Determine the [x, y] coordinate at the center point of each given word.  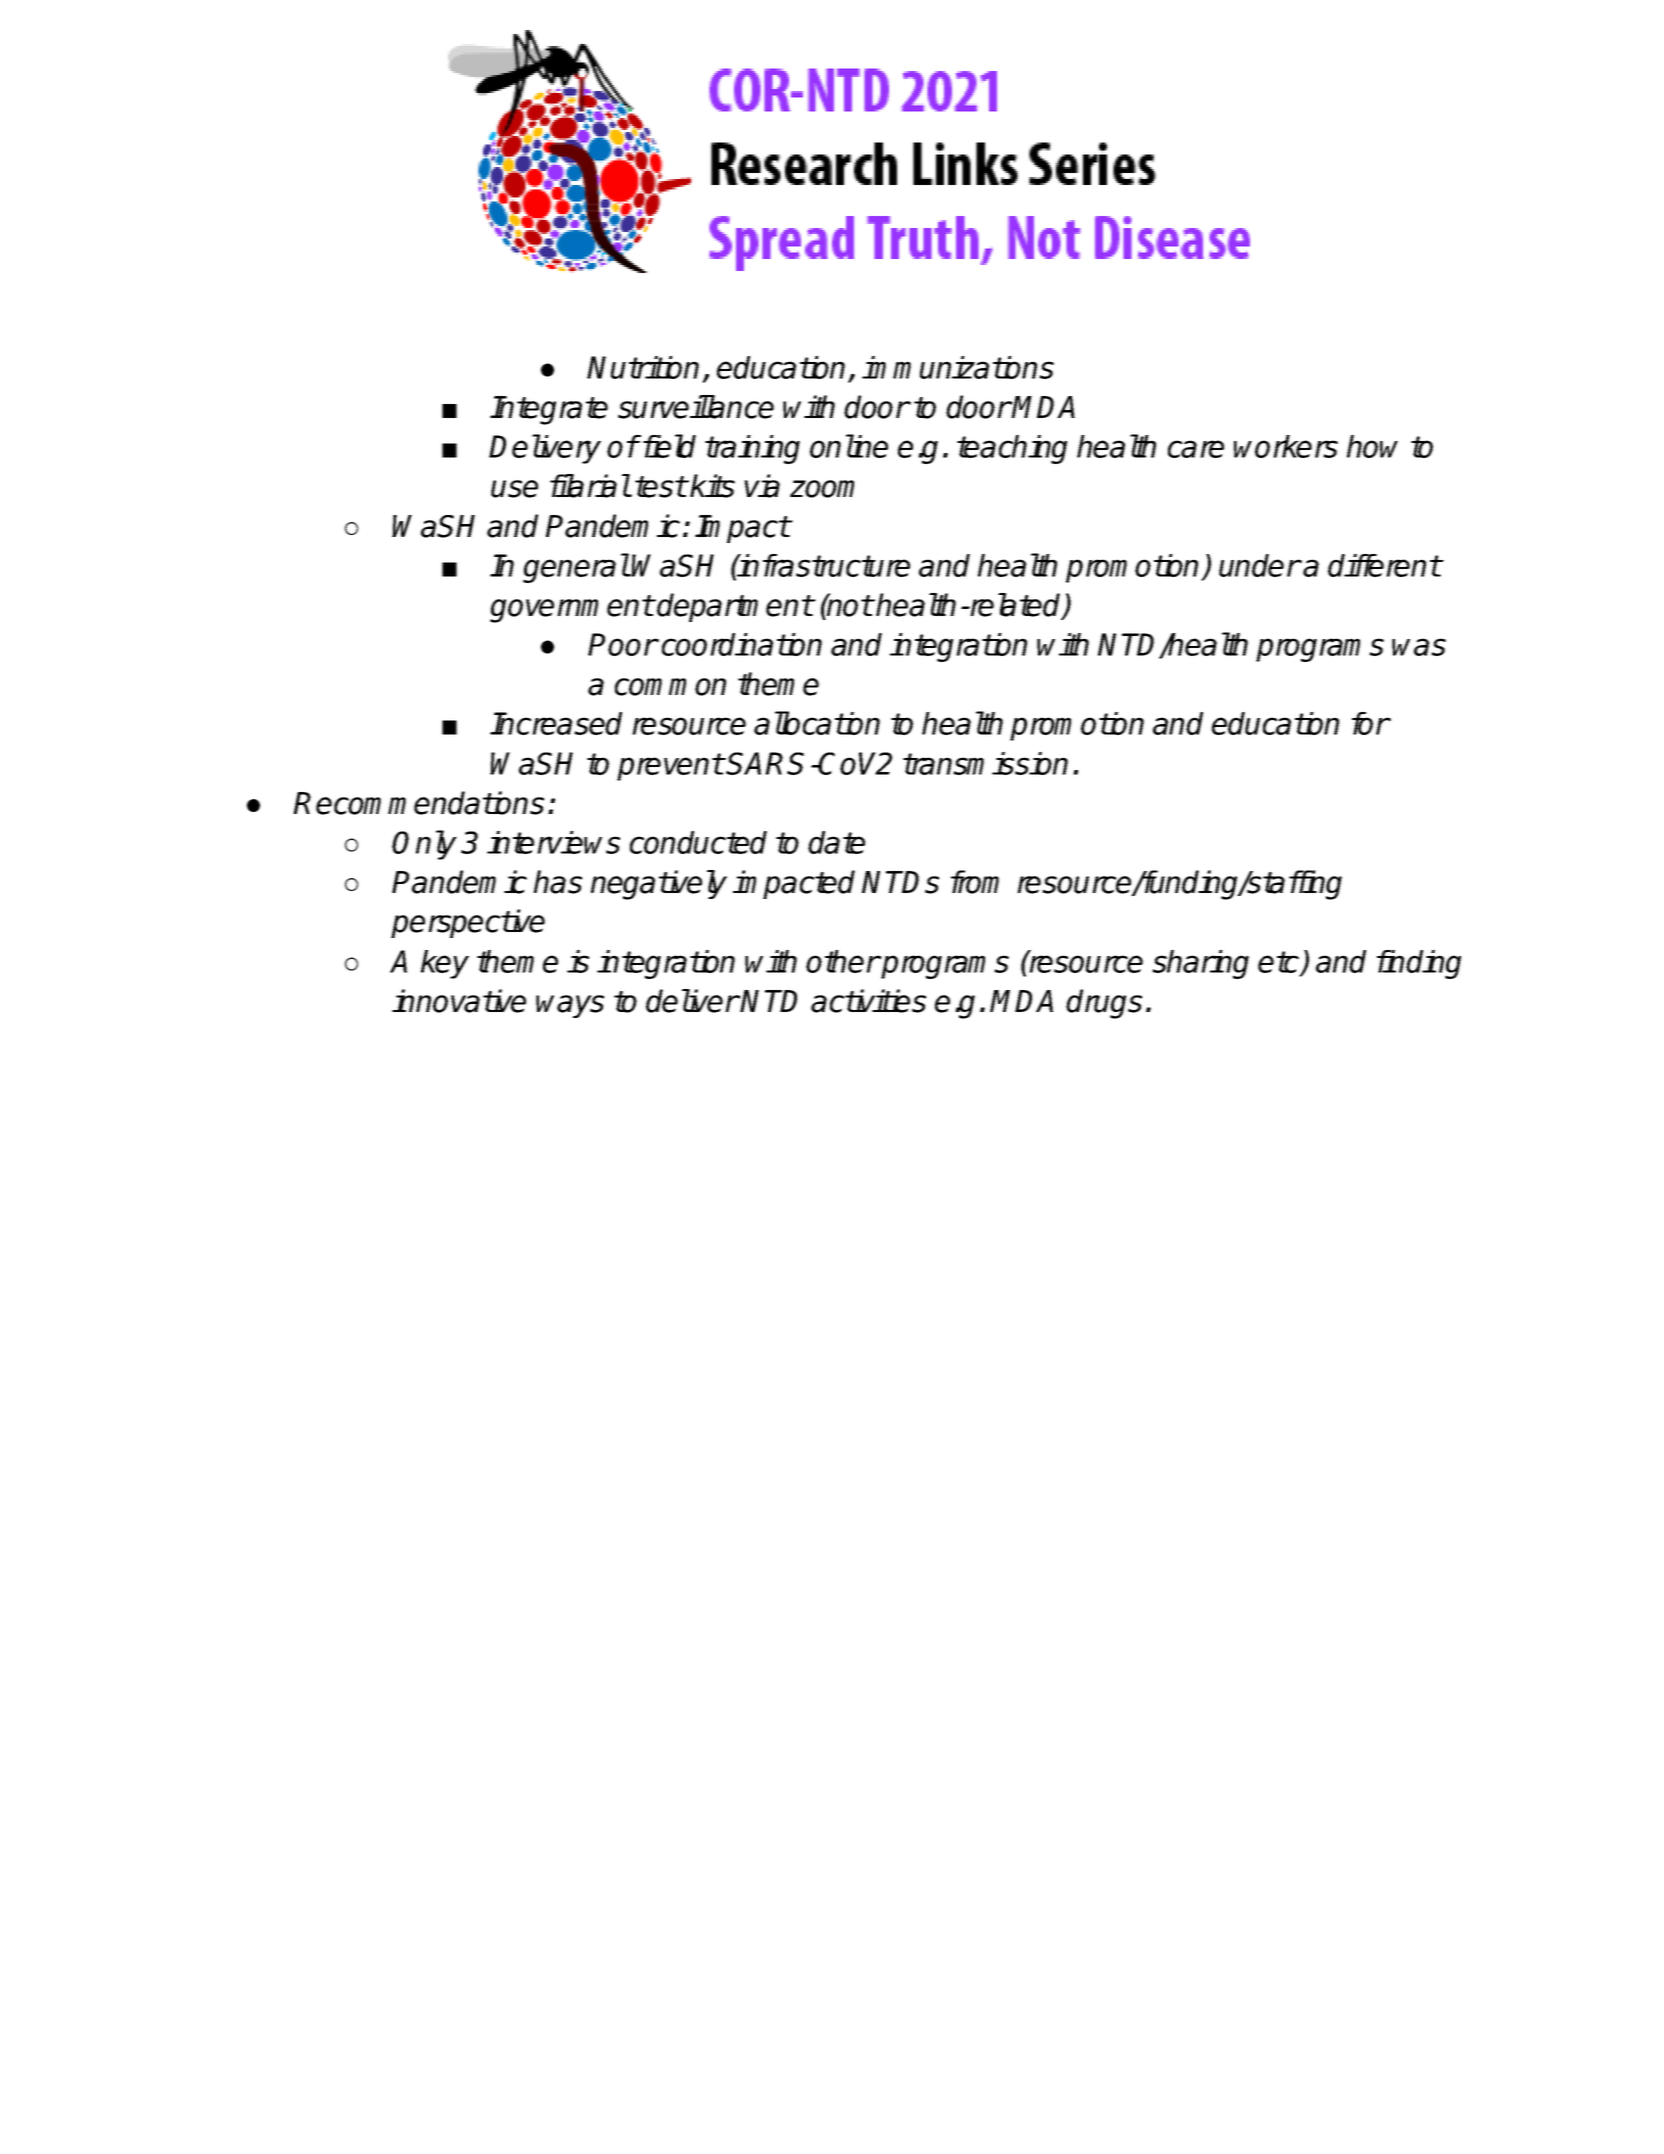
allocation [817, 723]
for [1370, 723]
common [670, 687]
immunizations [958, 367]
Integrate [549, 410]
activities [868, 1001]
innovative [459, 1001]
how [1372, 446]
